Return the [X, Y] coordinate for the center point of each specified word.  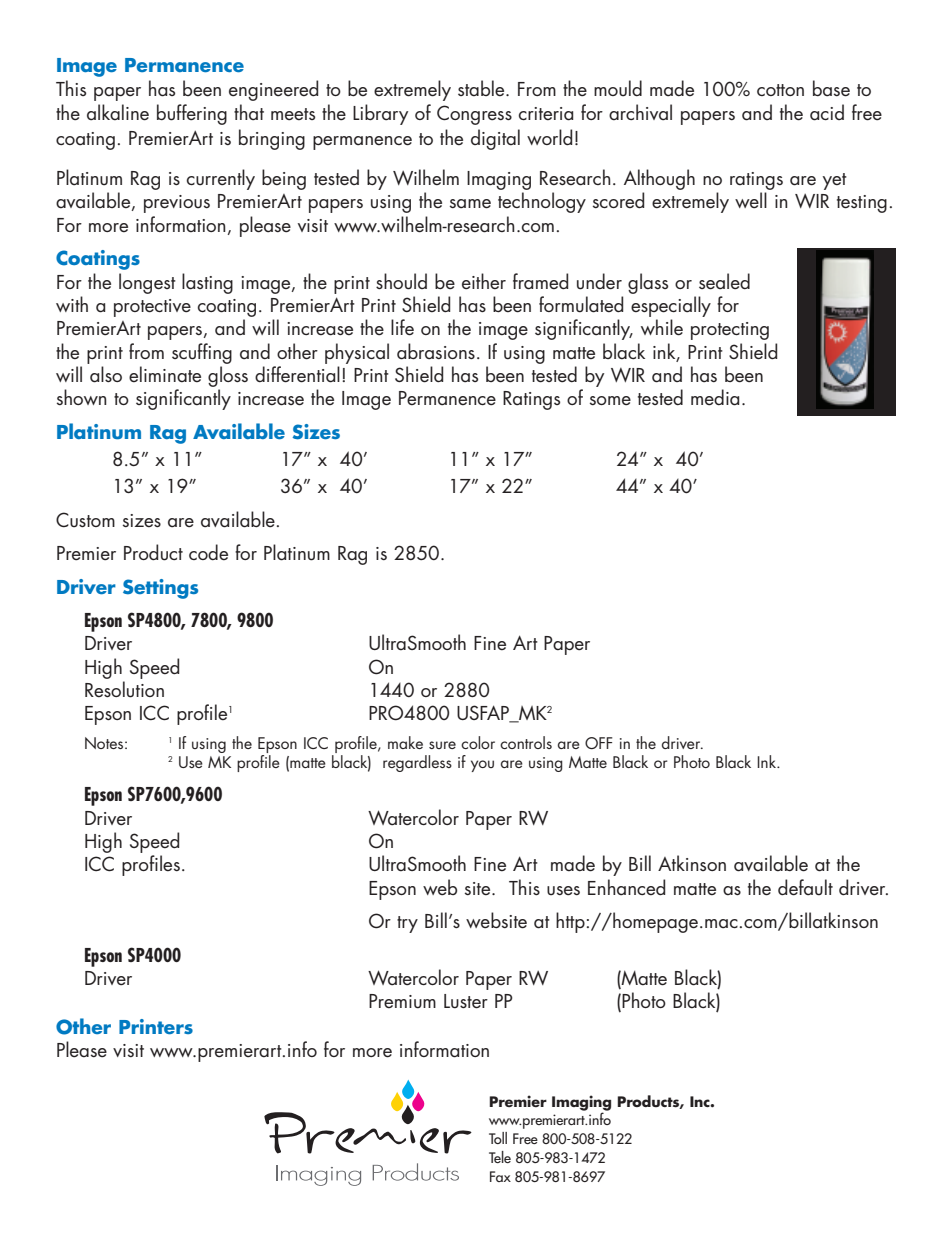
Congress [474, 115]
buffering [192, 114]
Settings [160, 589]
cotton [780, 90]
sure [442, 745]
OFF [598, 743]
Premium [402, 1001]
